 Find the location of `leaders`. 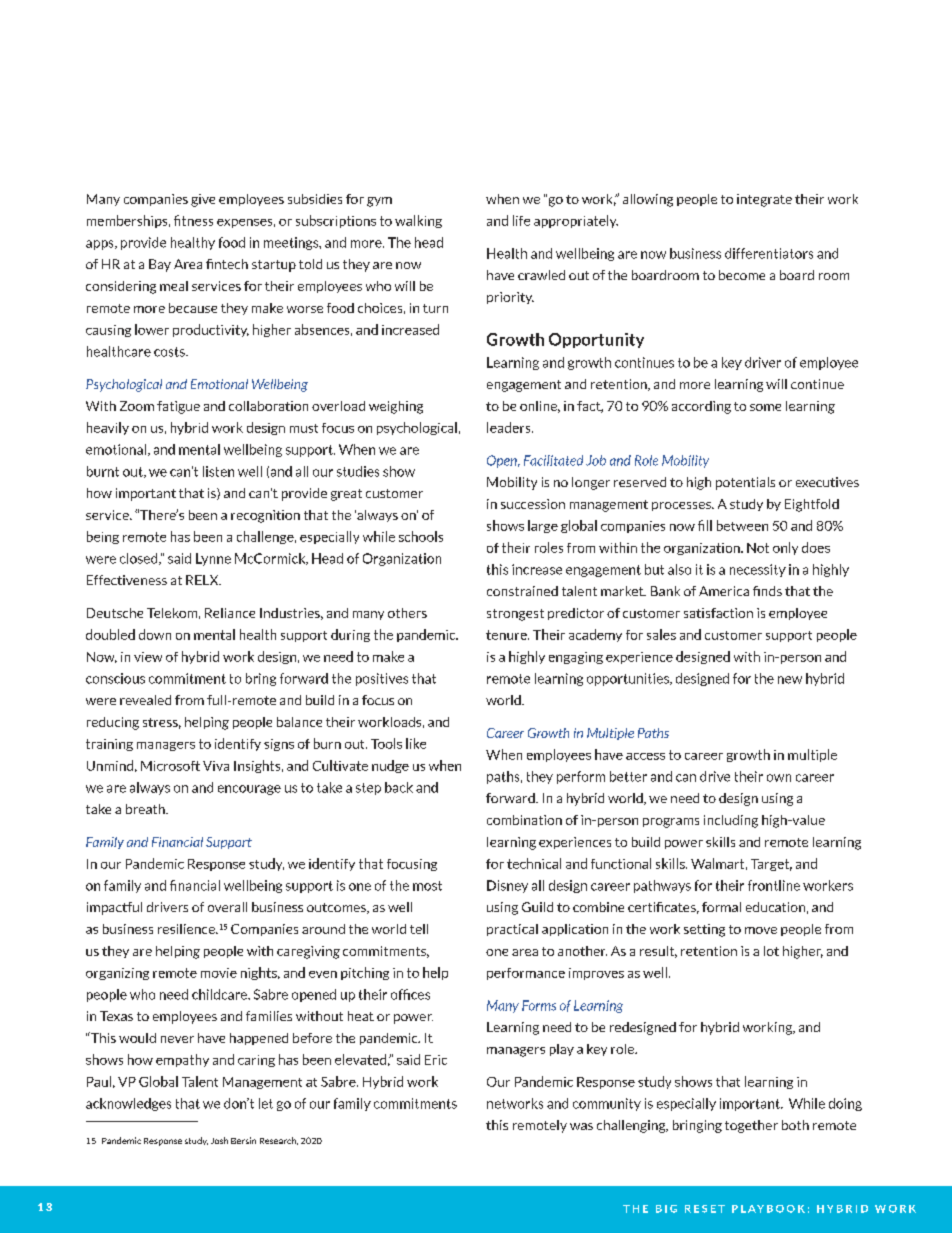

leaders is located at coordinates (510, 427).
